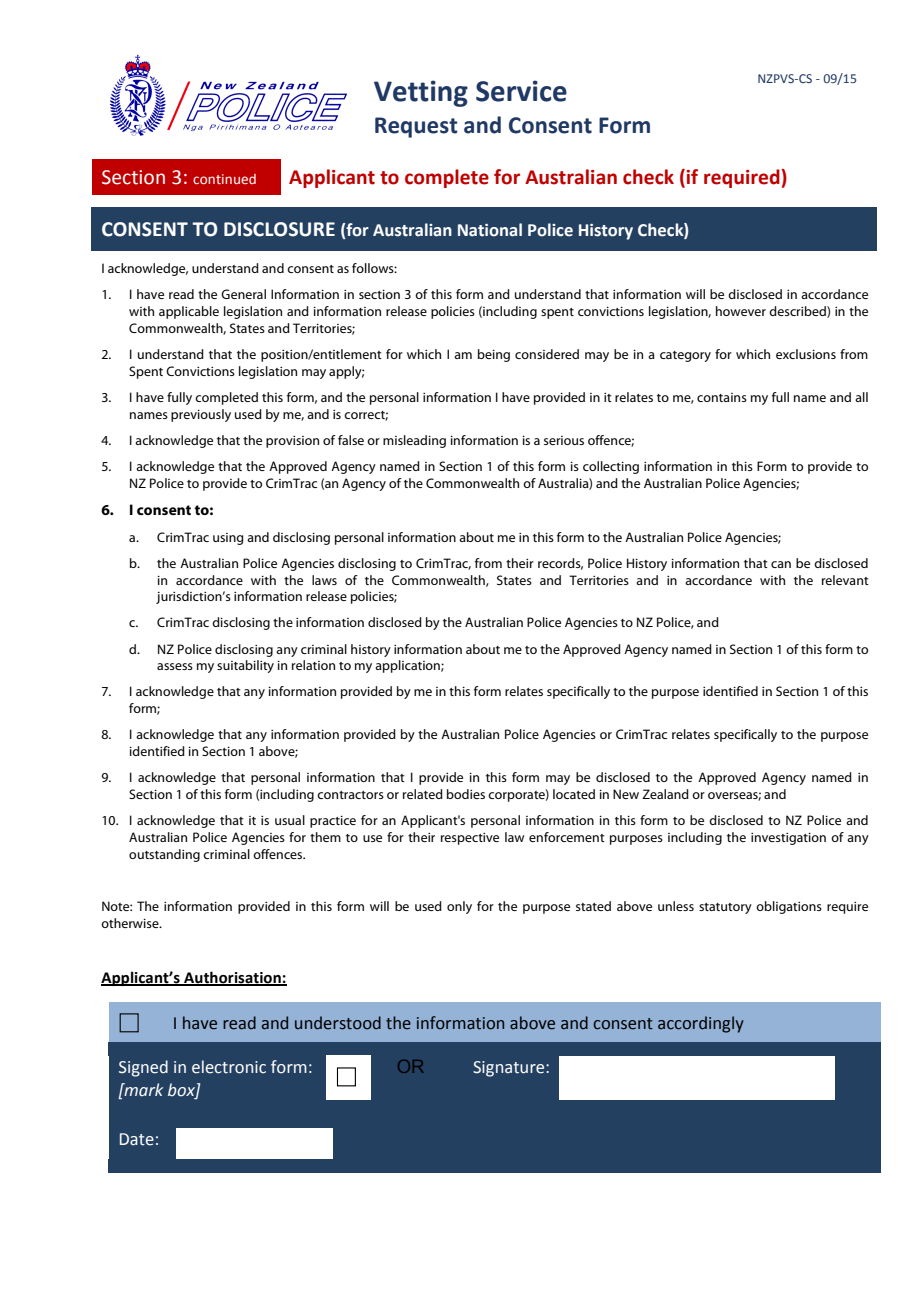  I want to click on suitability, so click(245, 666).
